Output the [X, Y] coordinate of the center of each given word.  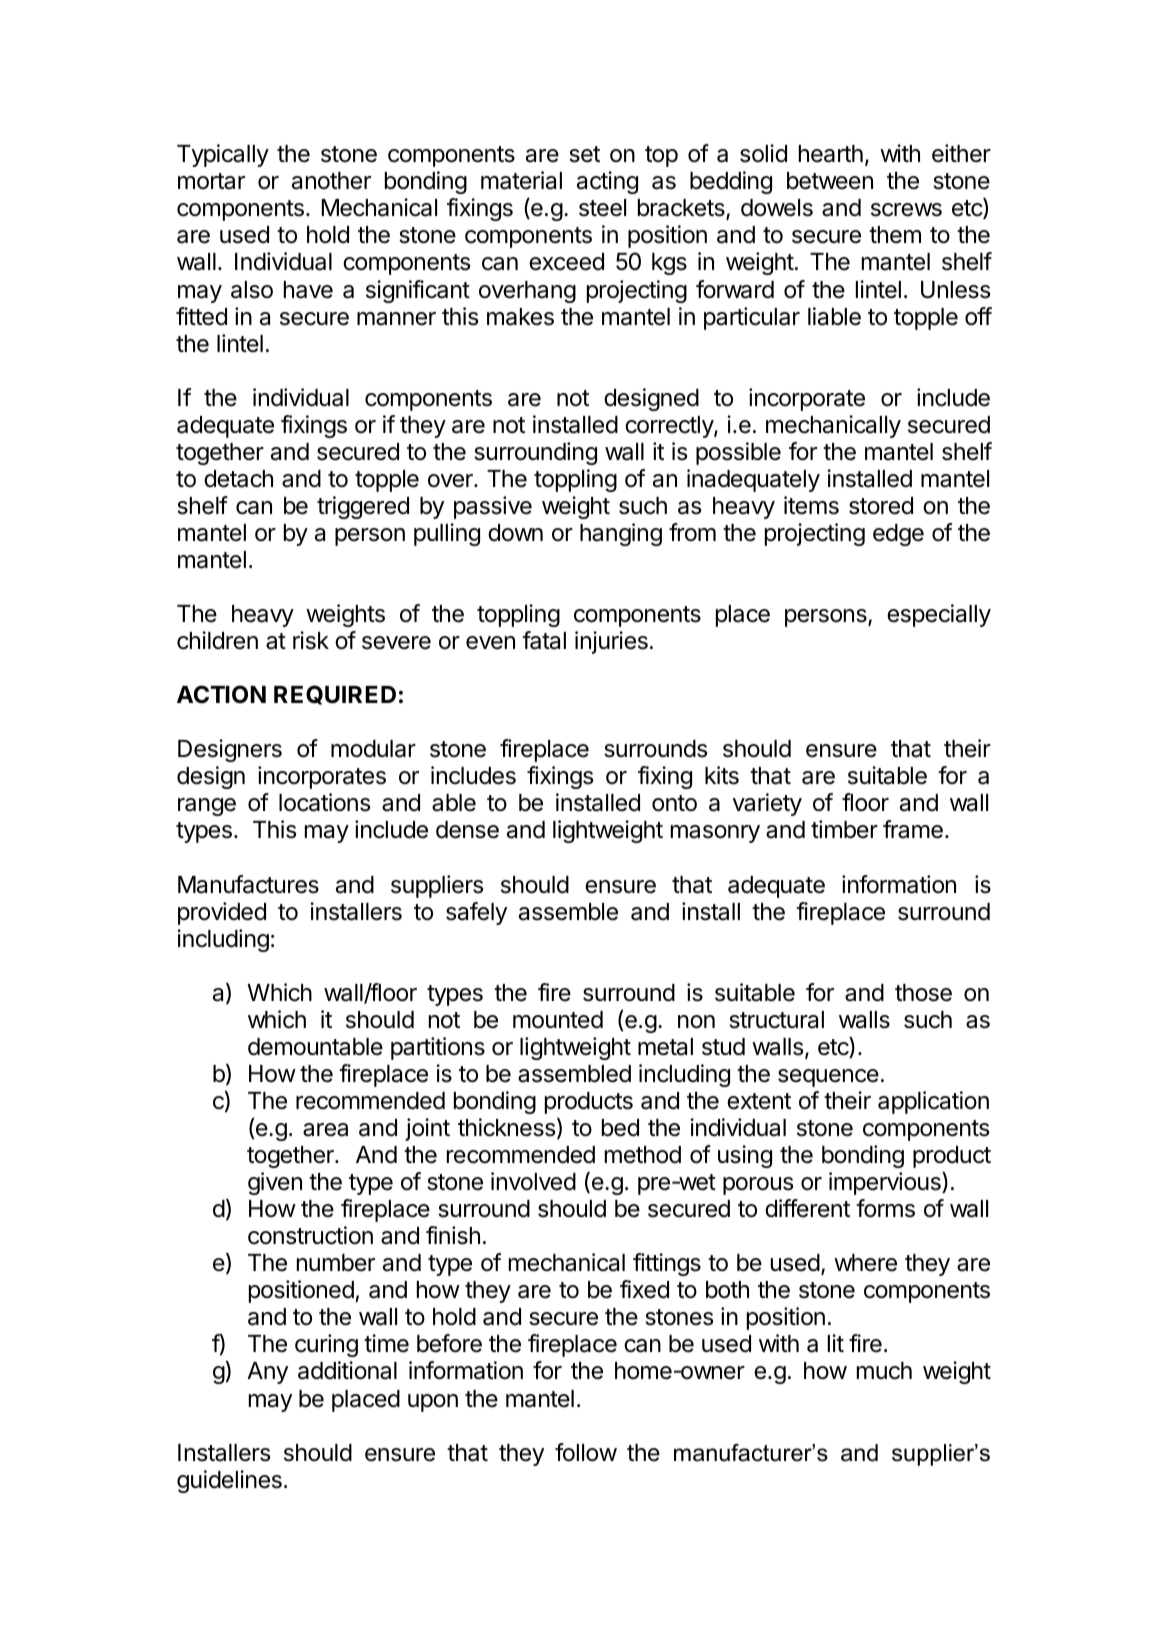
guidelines [229, 1481]
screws [906, 210]
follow [586, 1452]
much [884, 1371]
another [331, 181]
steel [602, 208]
